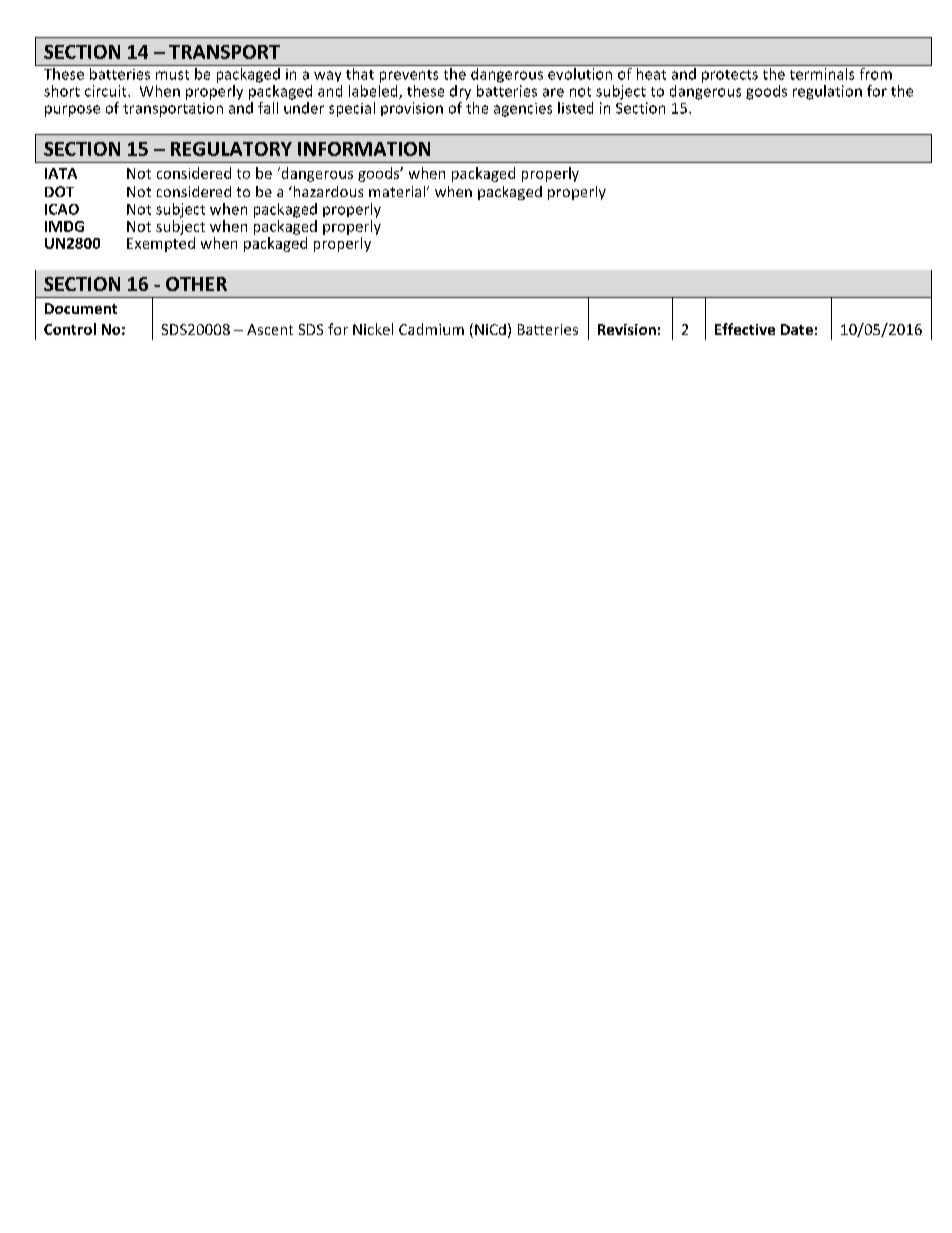  Describe the element at coordinates (327, 191) in the screenshot. I see `hazardous` at that location.
